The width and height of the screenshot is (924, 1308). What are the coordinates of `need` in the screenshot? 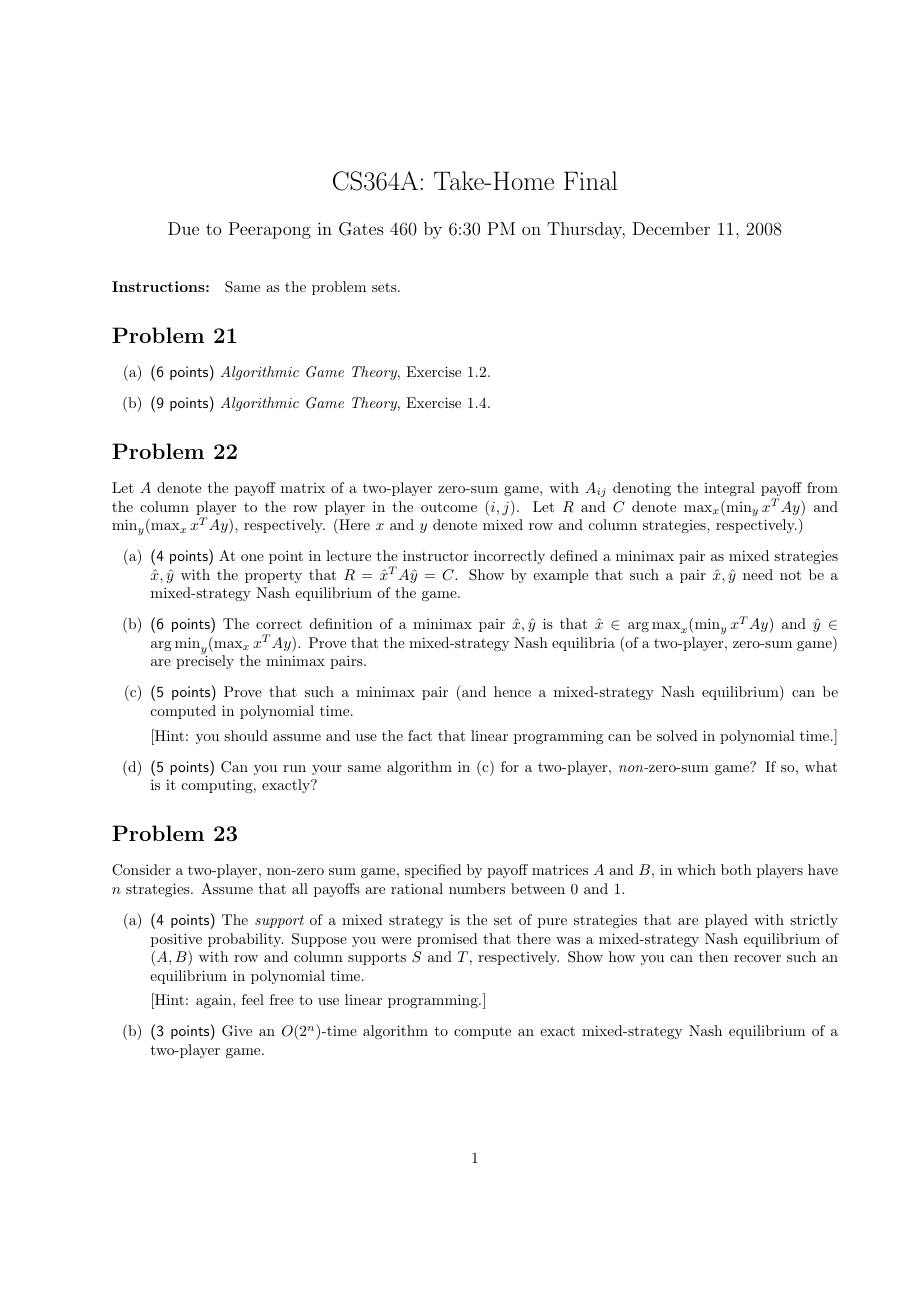 It's located at (758, 574).
